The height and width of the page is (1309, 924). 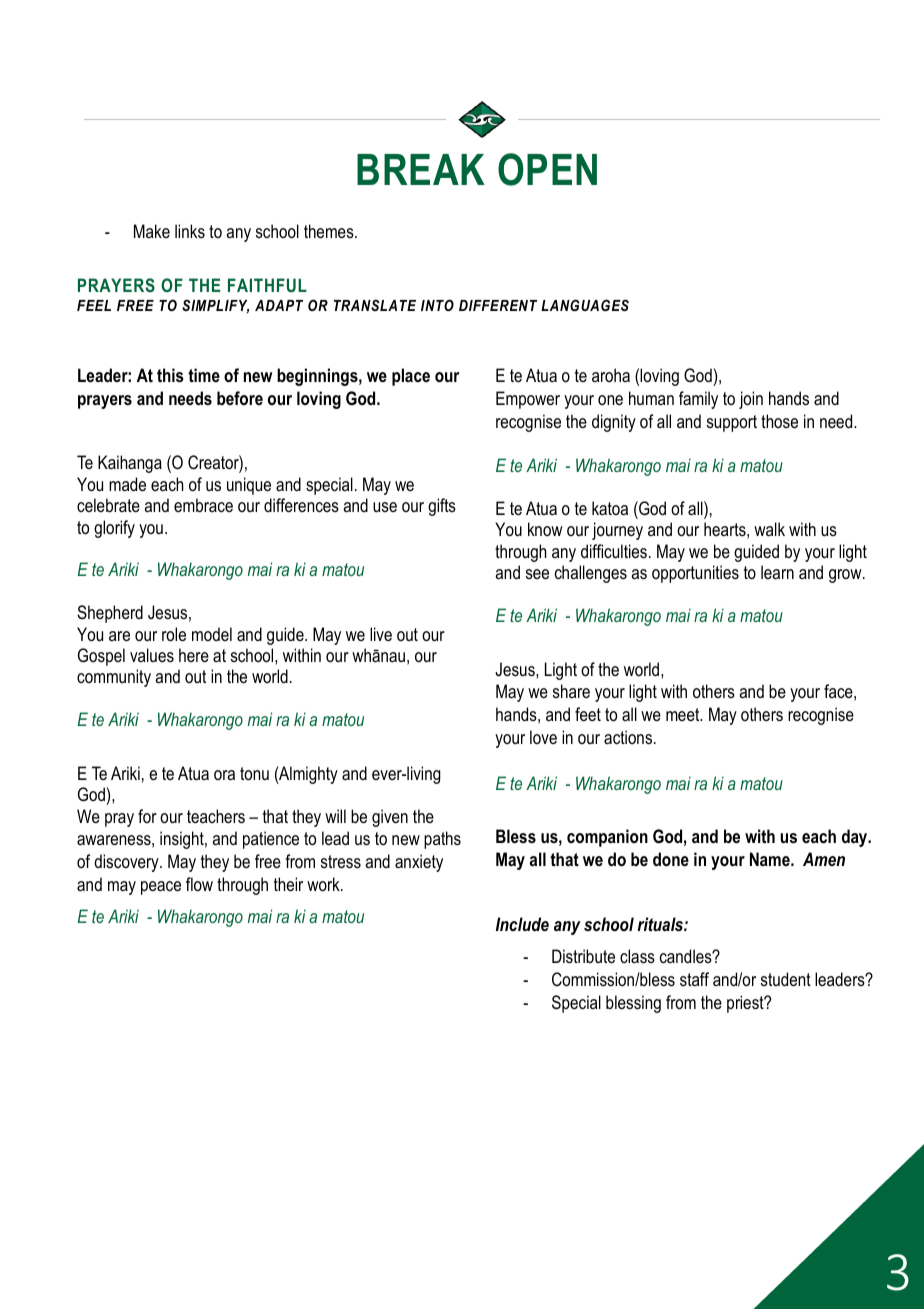 I want to click on walk, so click(x=769, y=529).
